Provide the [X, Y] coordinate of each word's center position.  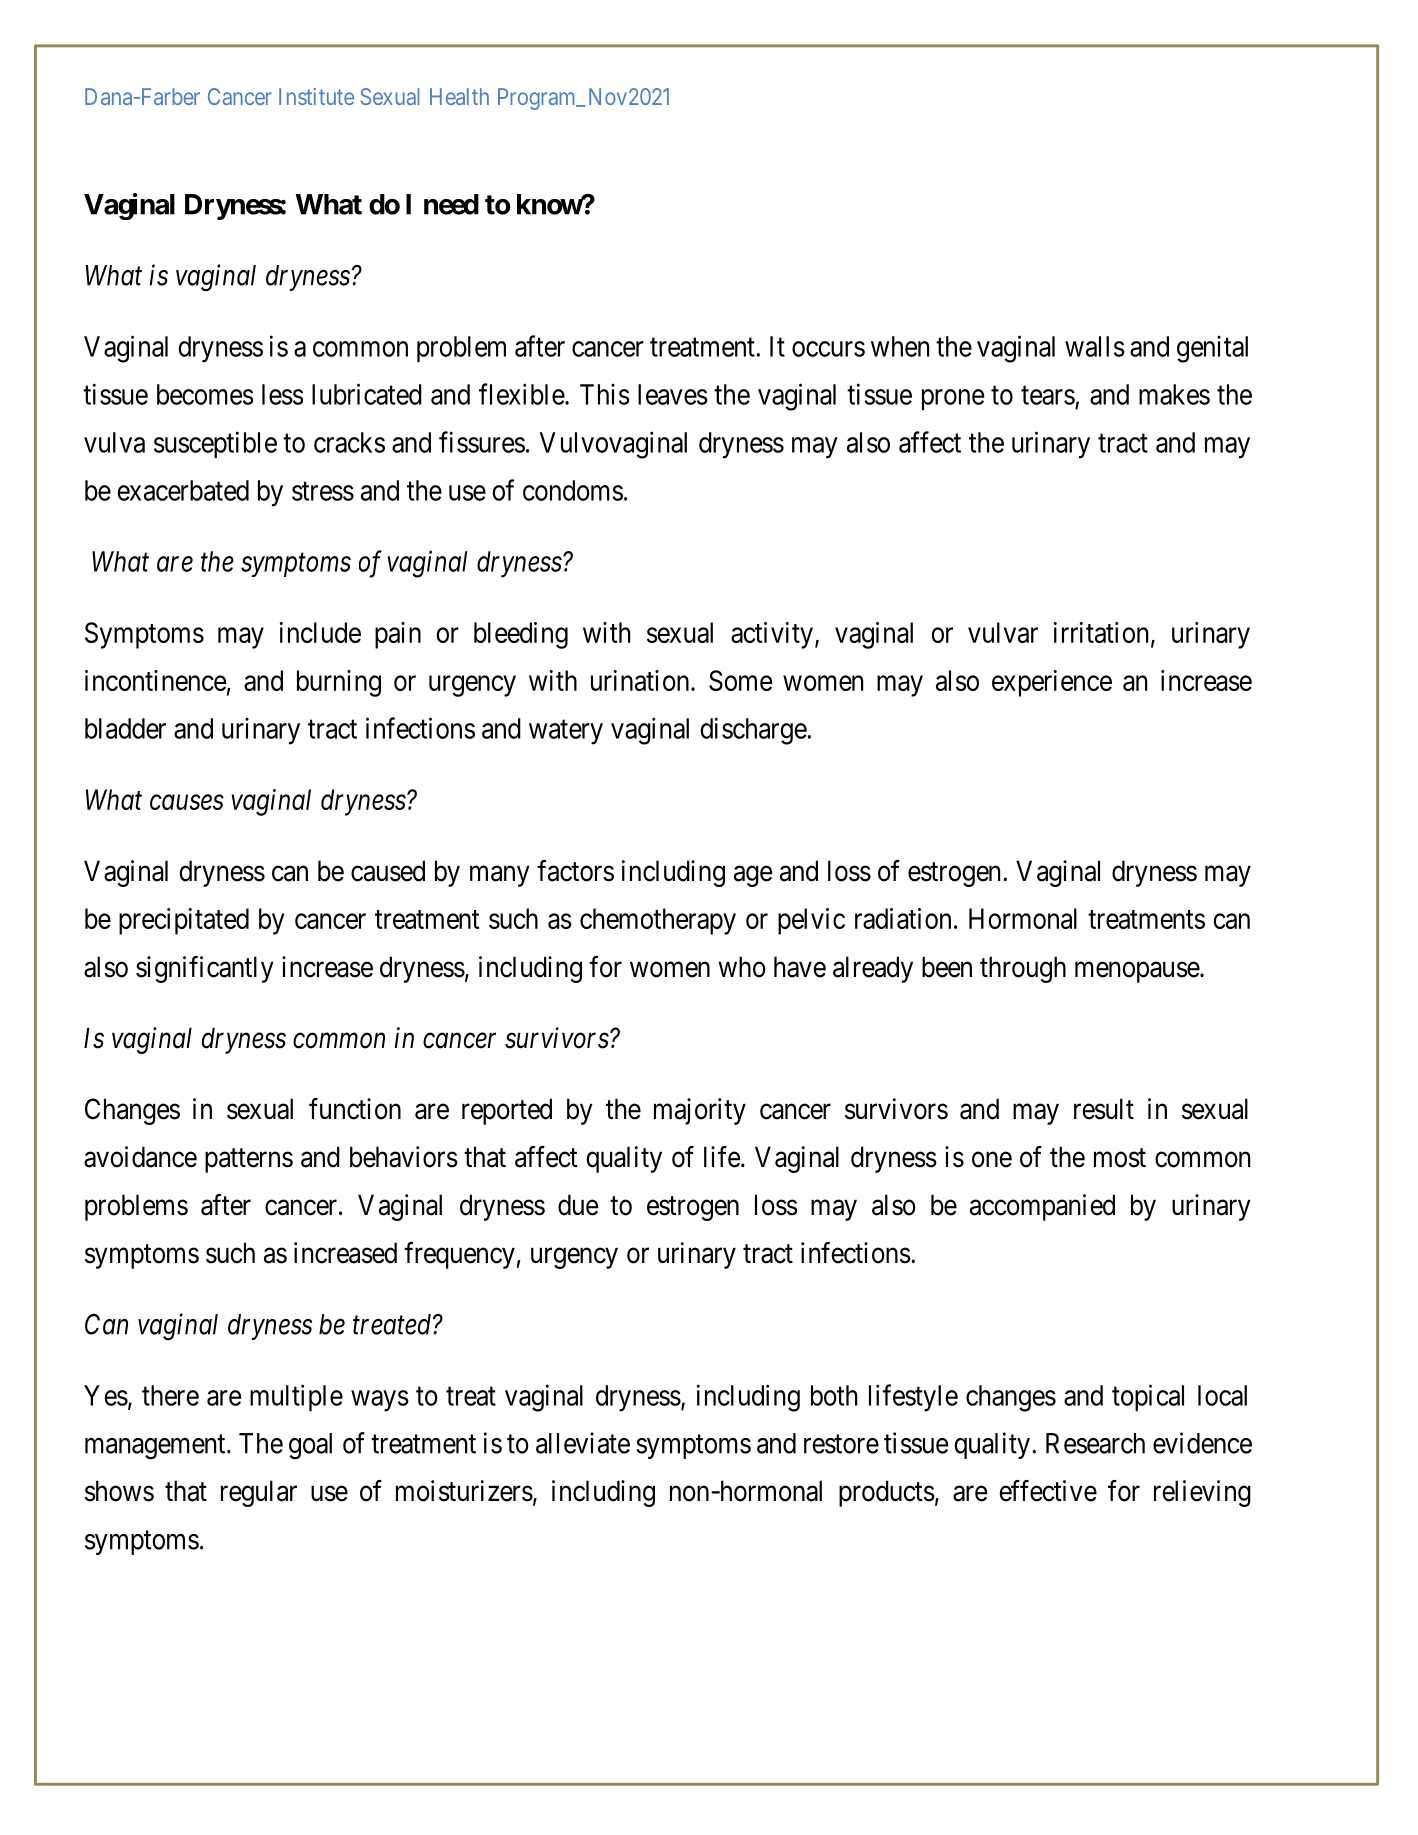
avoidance [140, 1157]
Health [459, 96]
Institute [316, 96]
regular [259, 1493]
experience [1052, 683]
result [1104, 1109]
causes [187, 802]
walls [1095, 346]
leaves [673, 394]
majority [700, 1111]
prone [953, 399]
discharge [754, 731]
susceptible [215, 444]
